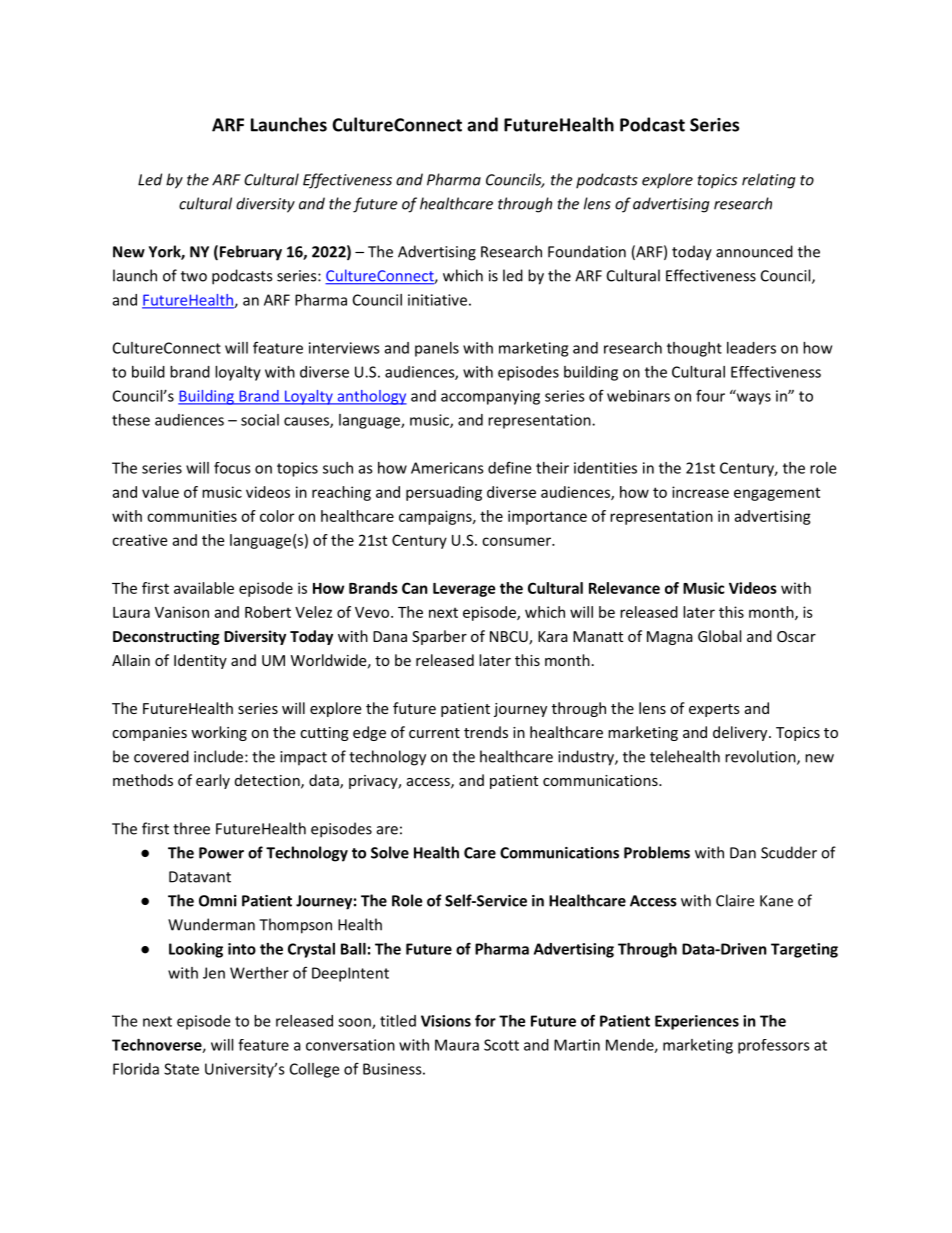  Describe the element at coordinates (166, 637) in the image. I see `Deconstructing` at that location.
